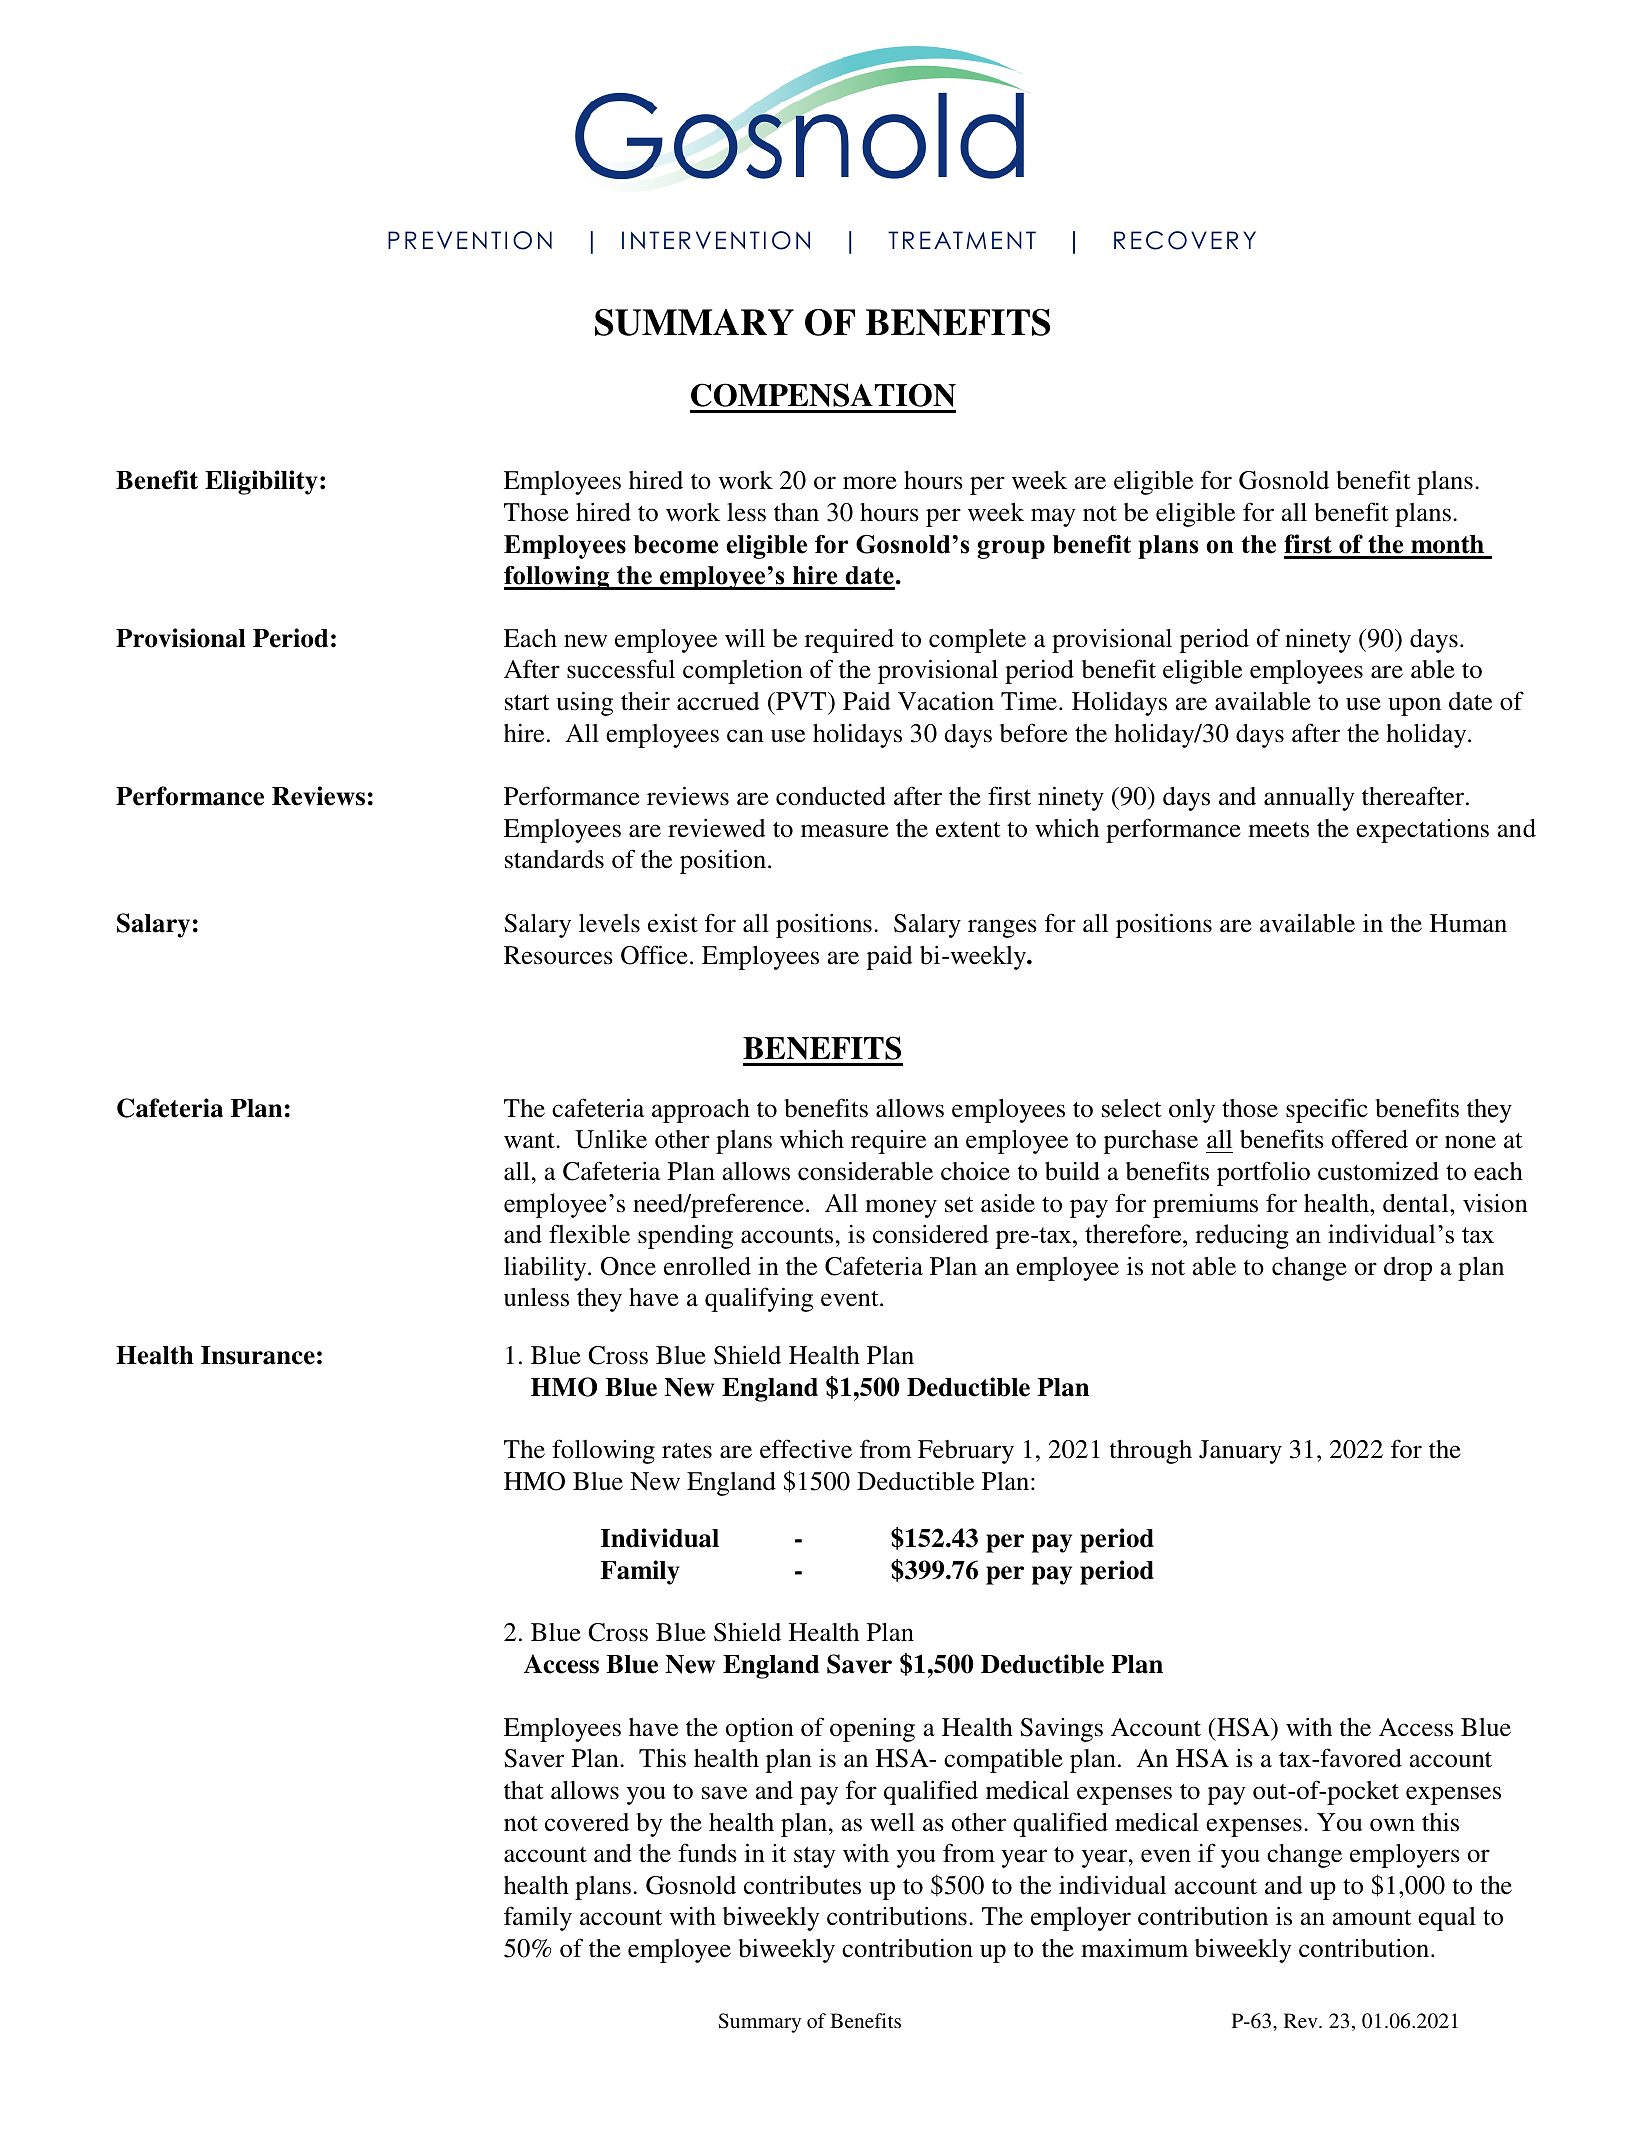 This page has width=1646, height=2130. What do you see at coordinates (802, 1885) in the page?
I see `contributes` at bounding box center [802, 1885].
